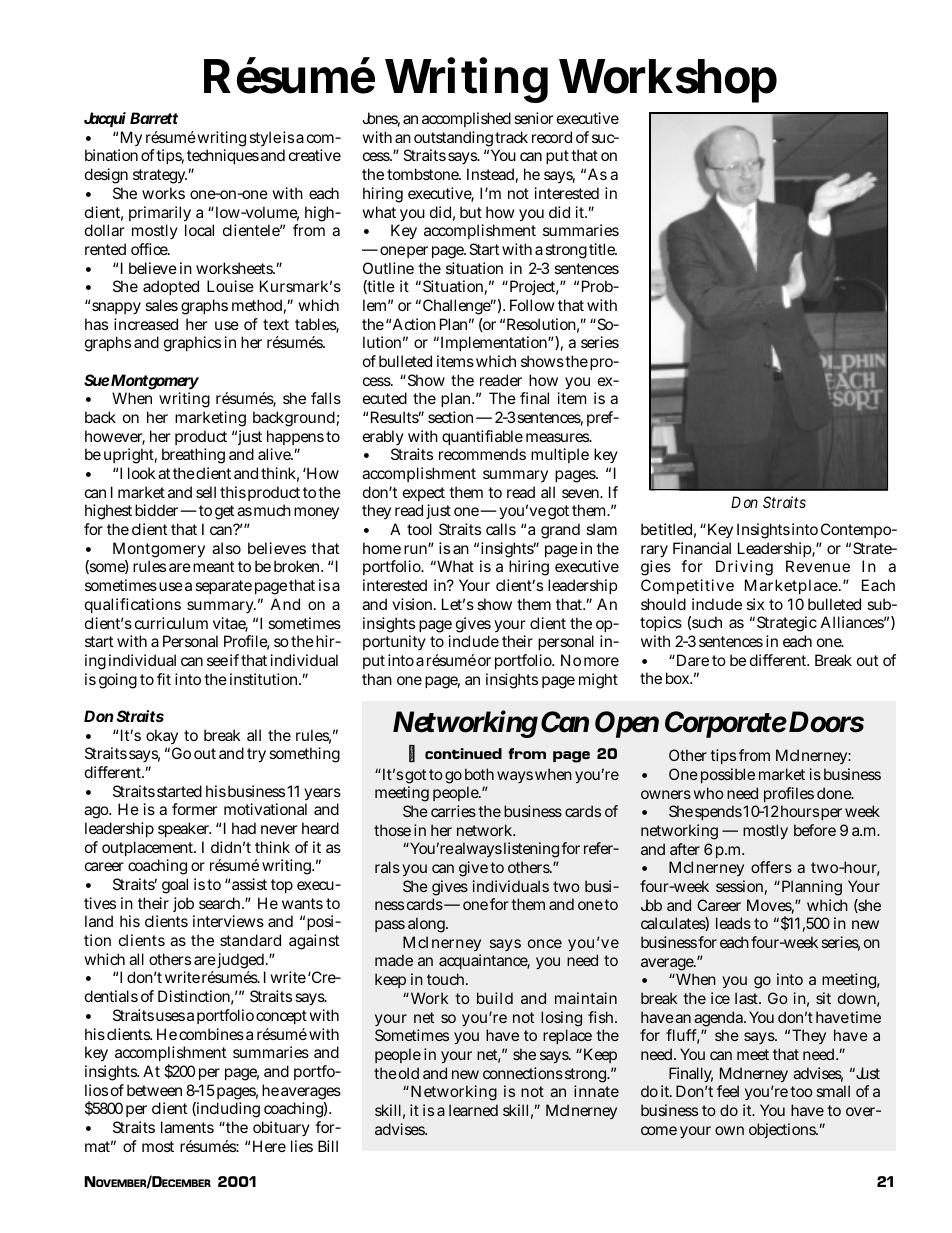 The height and width of the screenshot is (1233, 952). What do you see at coordinates (175, 886) in the screenshot?
I see `goal` at bounding box center [175, 886].
